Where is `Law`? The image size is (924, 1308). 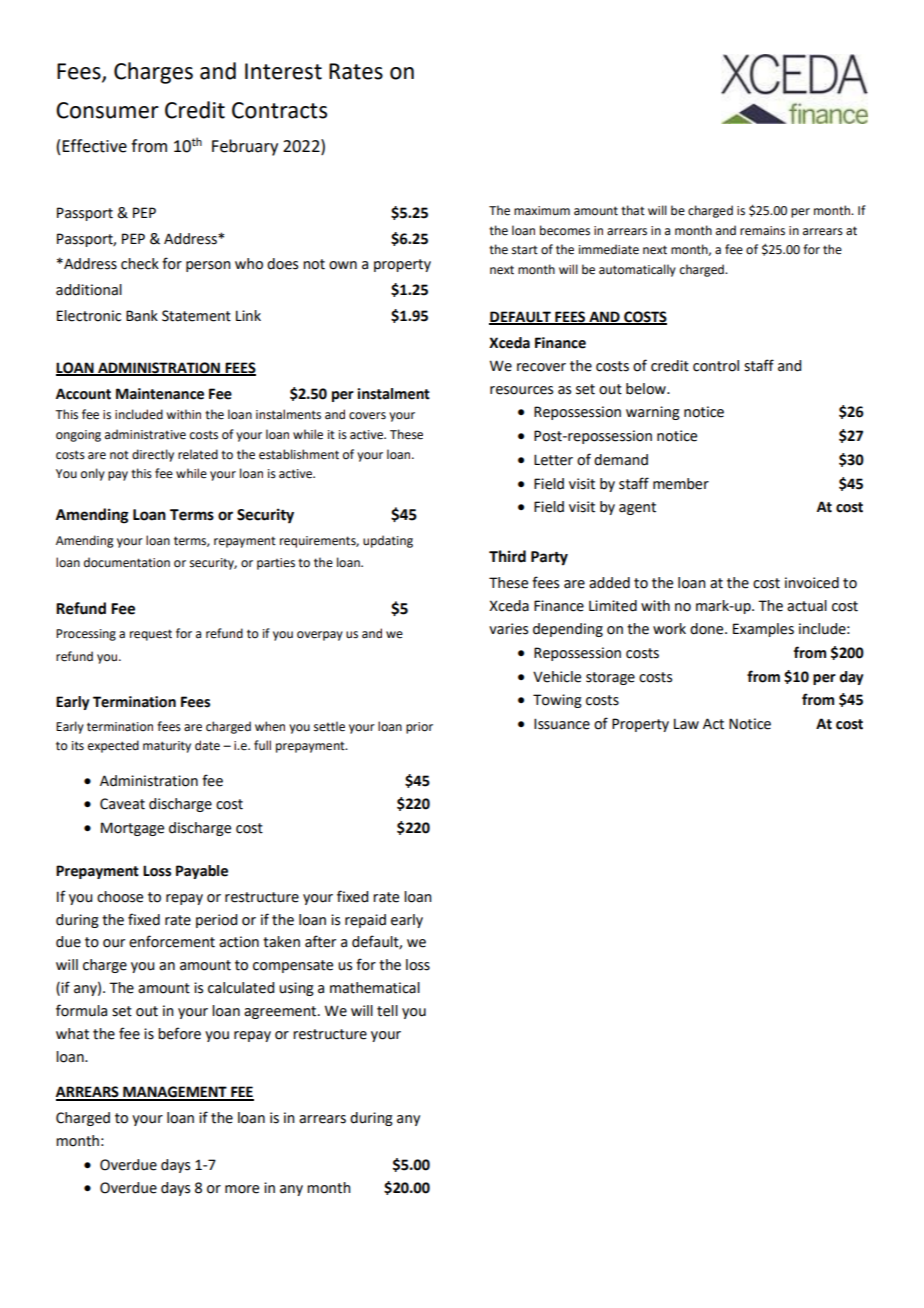 Law is located at coordinates (686, 724).
